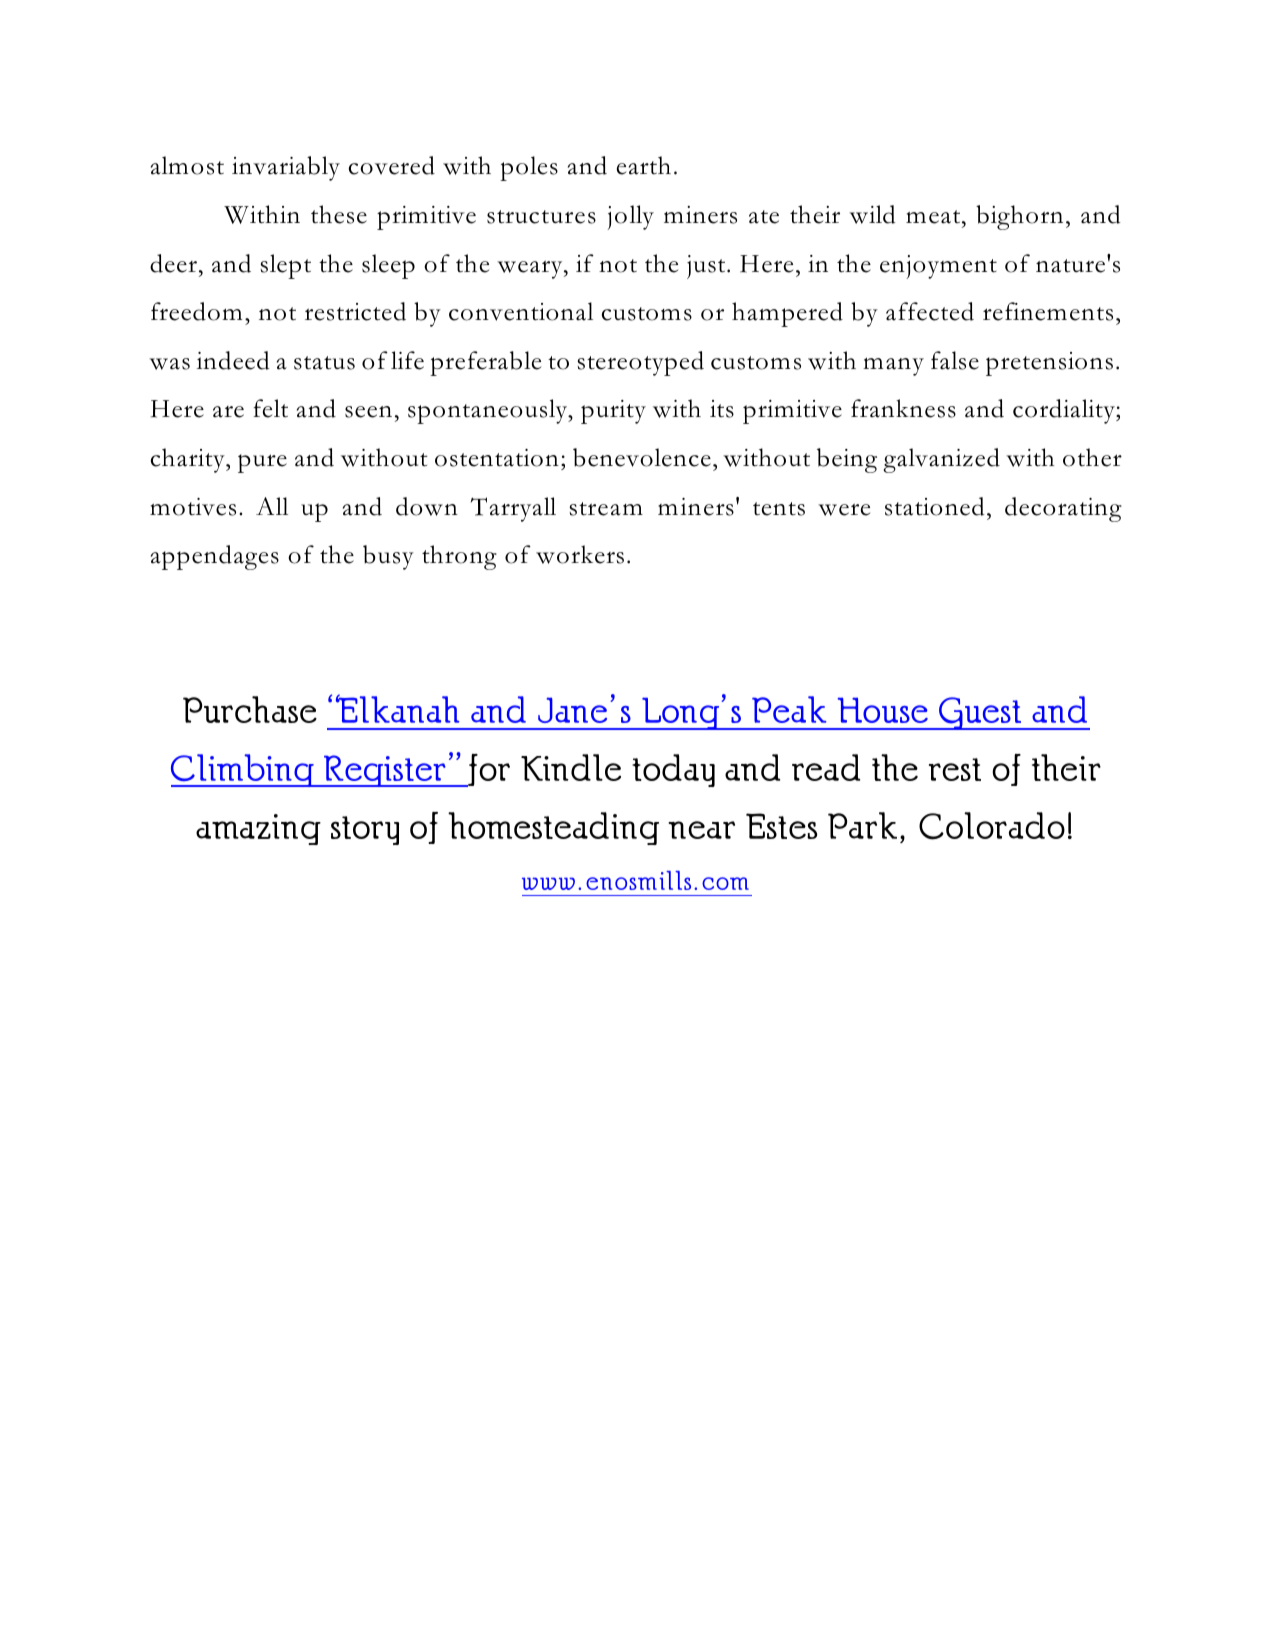 This screenshot has width=1273, height=1647. What do you see at coordinates (258, 829) in the screenshot?
I see `amazing` at bounding box center [258, 829].
